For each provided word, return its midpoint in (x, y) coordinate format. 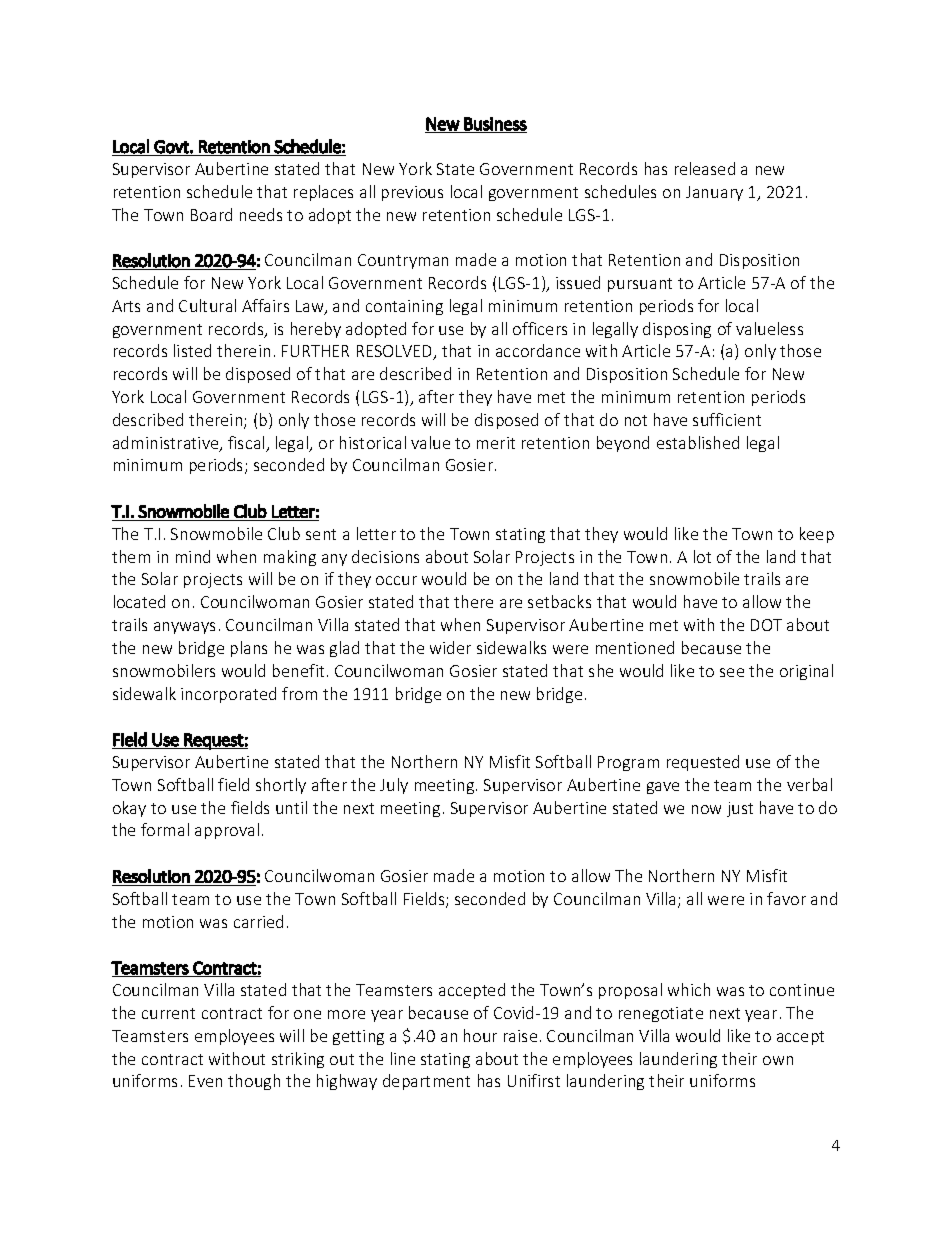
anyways (184, 628)
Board (211, 214)
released (705, 168)
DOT (766, 625)
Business (495, 124)
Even (205, 1081)
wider (450, 647)
